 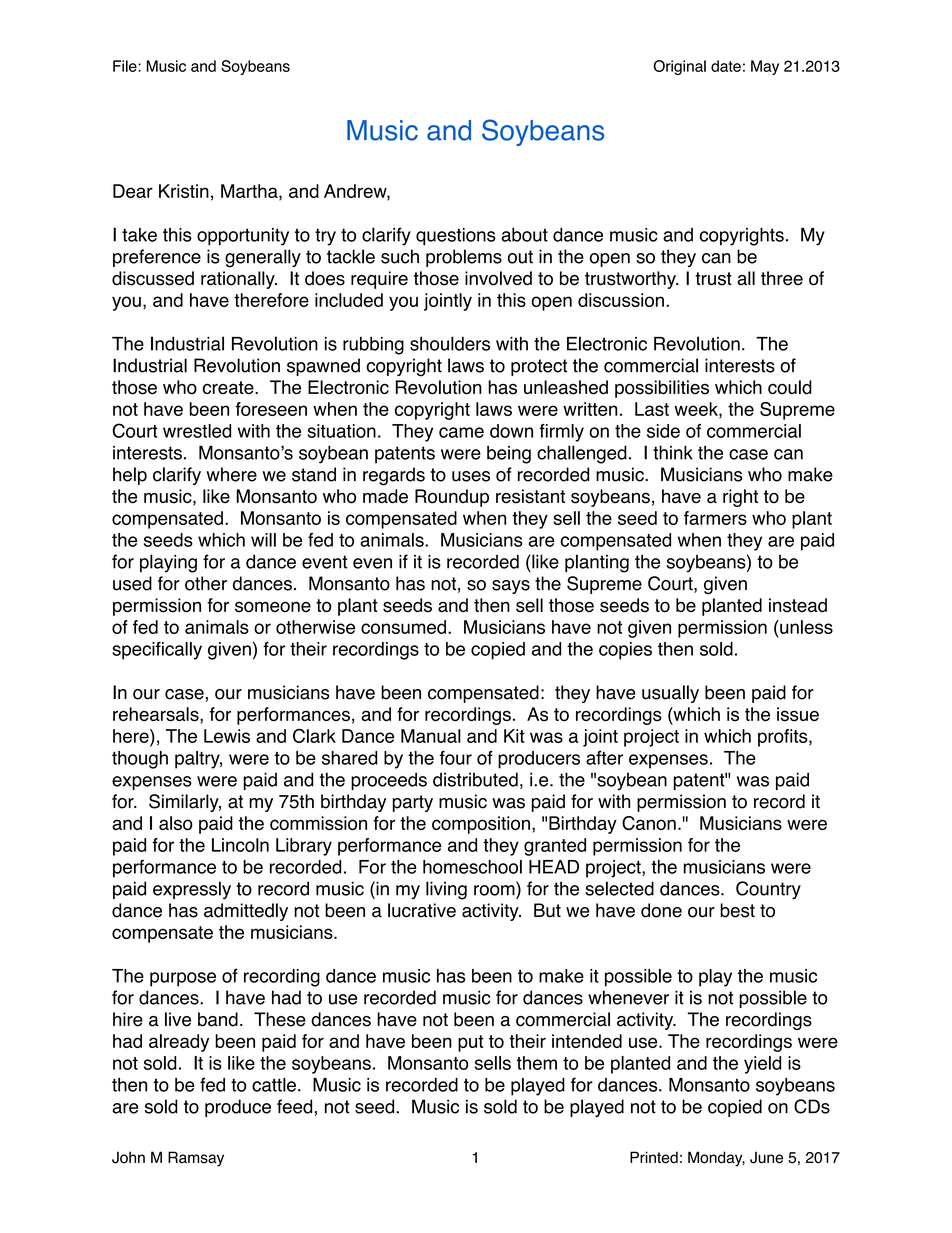 I want to click on put, so click(x=470, y=1043).
